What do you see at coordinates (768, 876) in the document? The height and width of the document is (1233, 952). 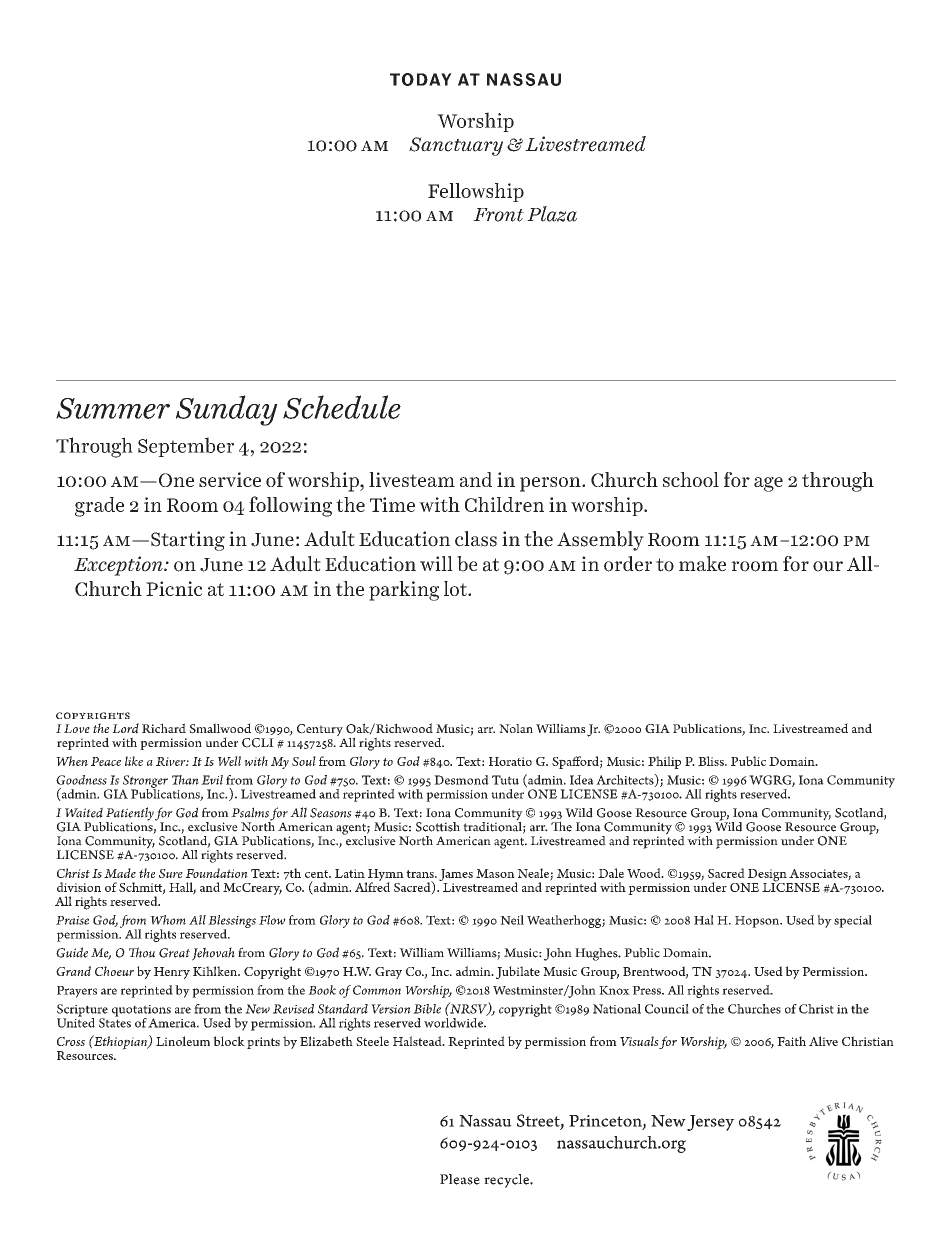 I see `Design` at bounding box center [768, 876].
